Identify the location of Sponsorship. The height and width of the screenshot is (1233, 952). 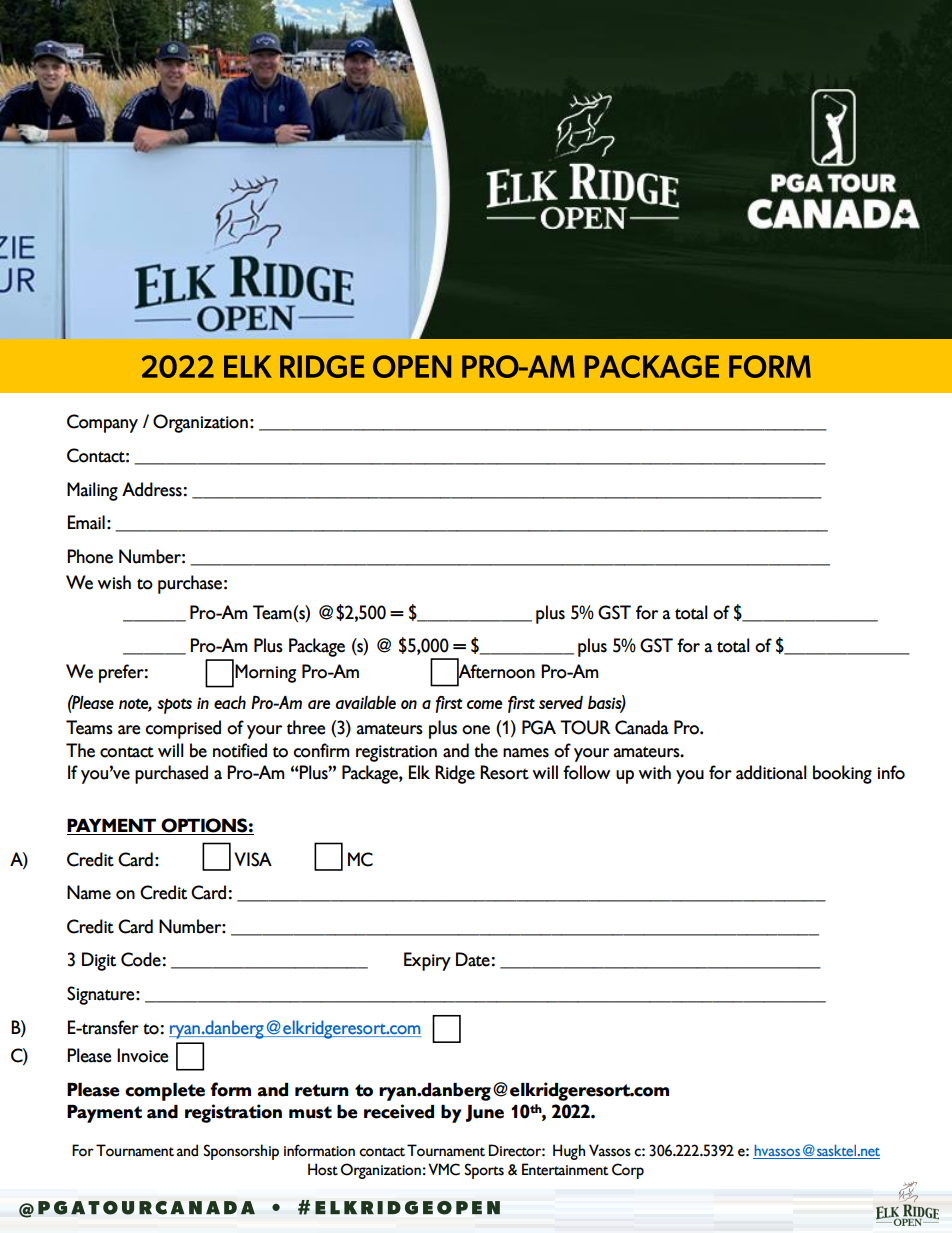
(241, 1152).
